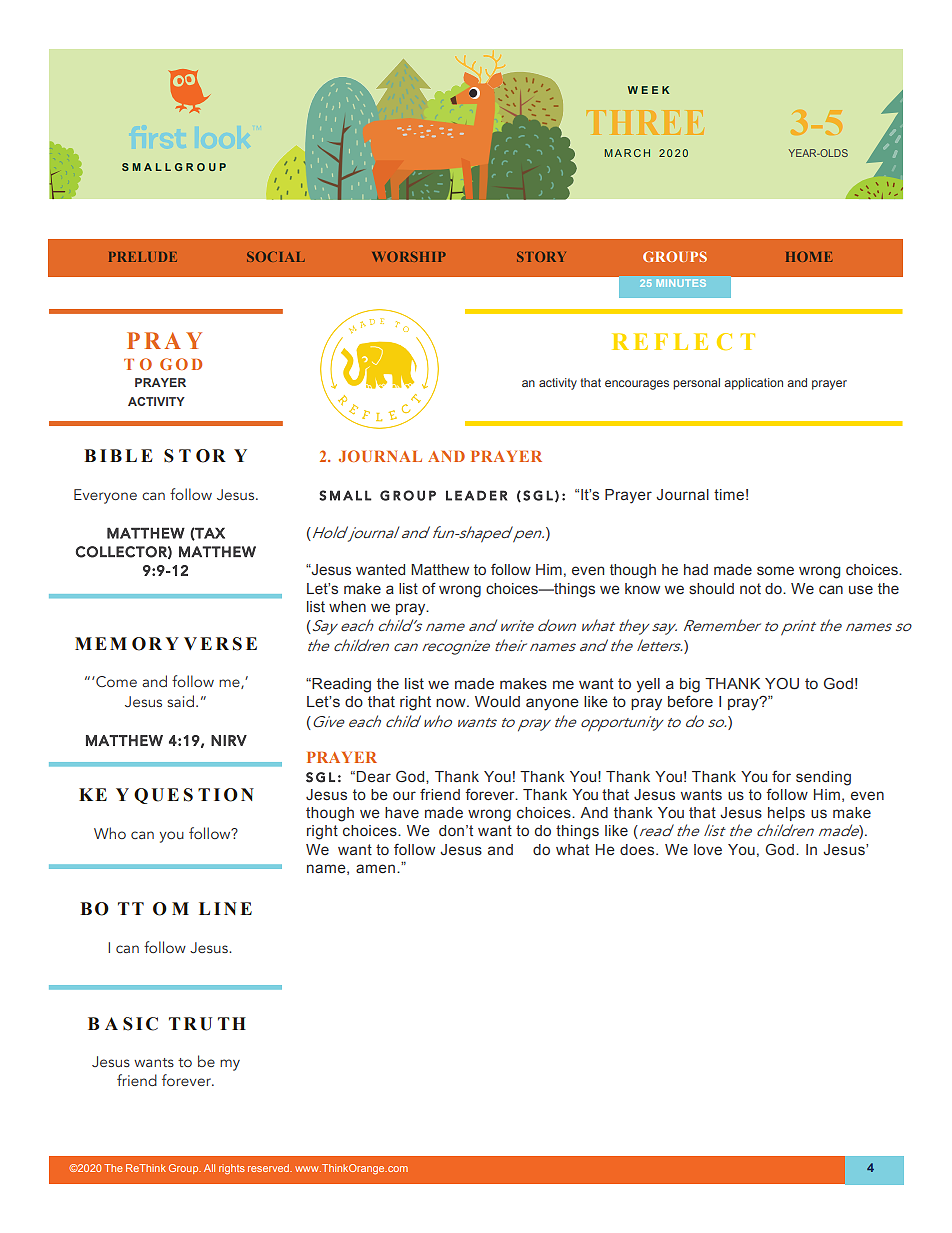 The width and height of the screenshot is (952, 1233). Describe the element at coordinates (402, 812) in the screenshot. I see `have` at that location.
